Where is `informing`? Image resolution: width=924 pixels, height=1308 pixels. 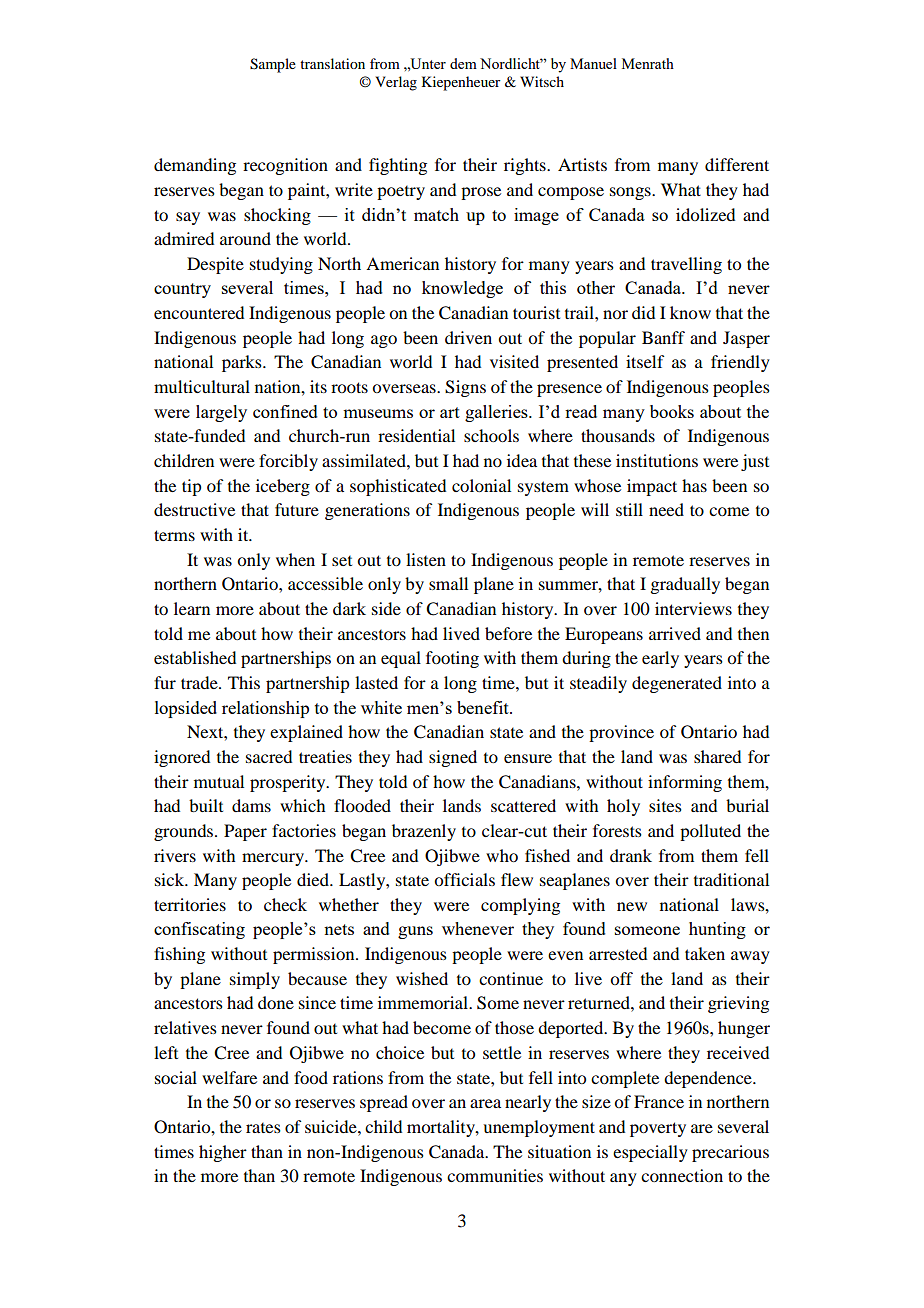
informing is located at coordinates (685, 783).
